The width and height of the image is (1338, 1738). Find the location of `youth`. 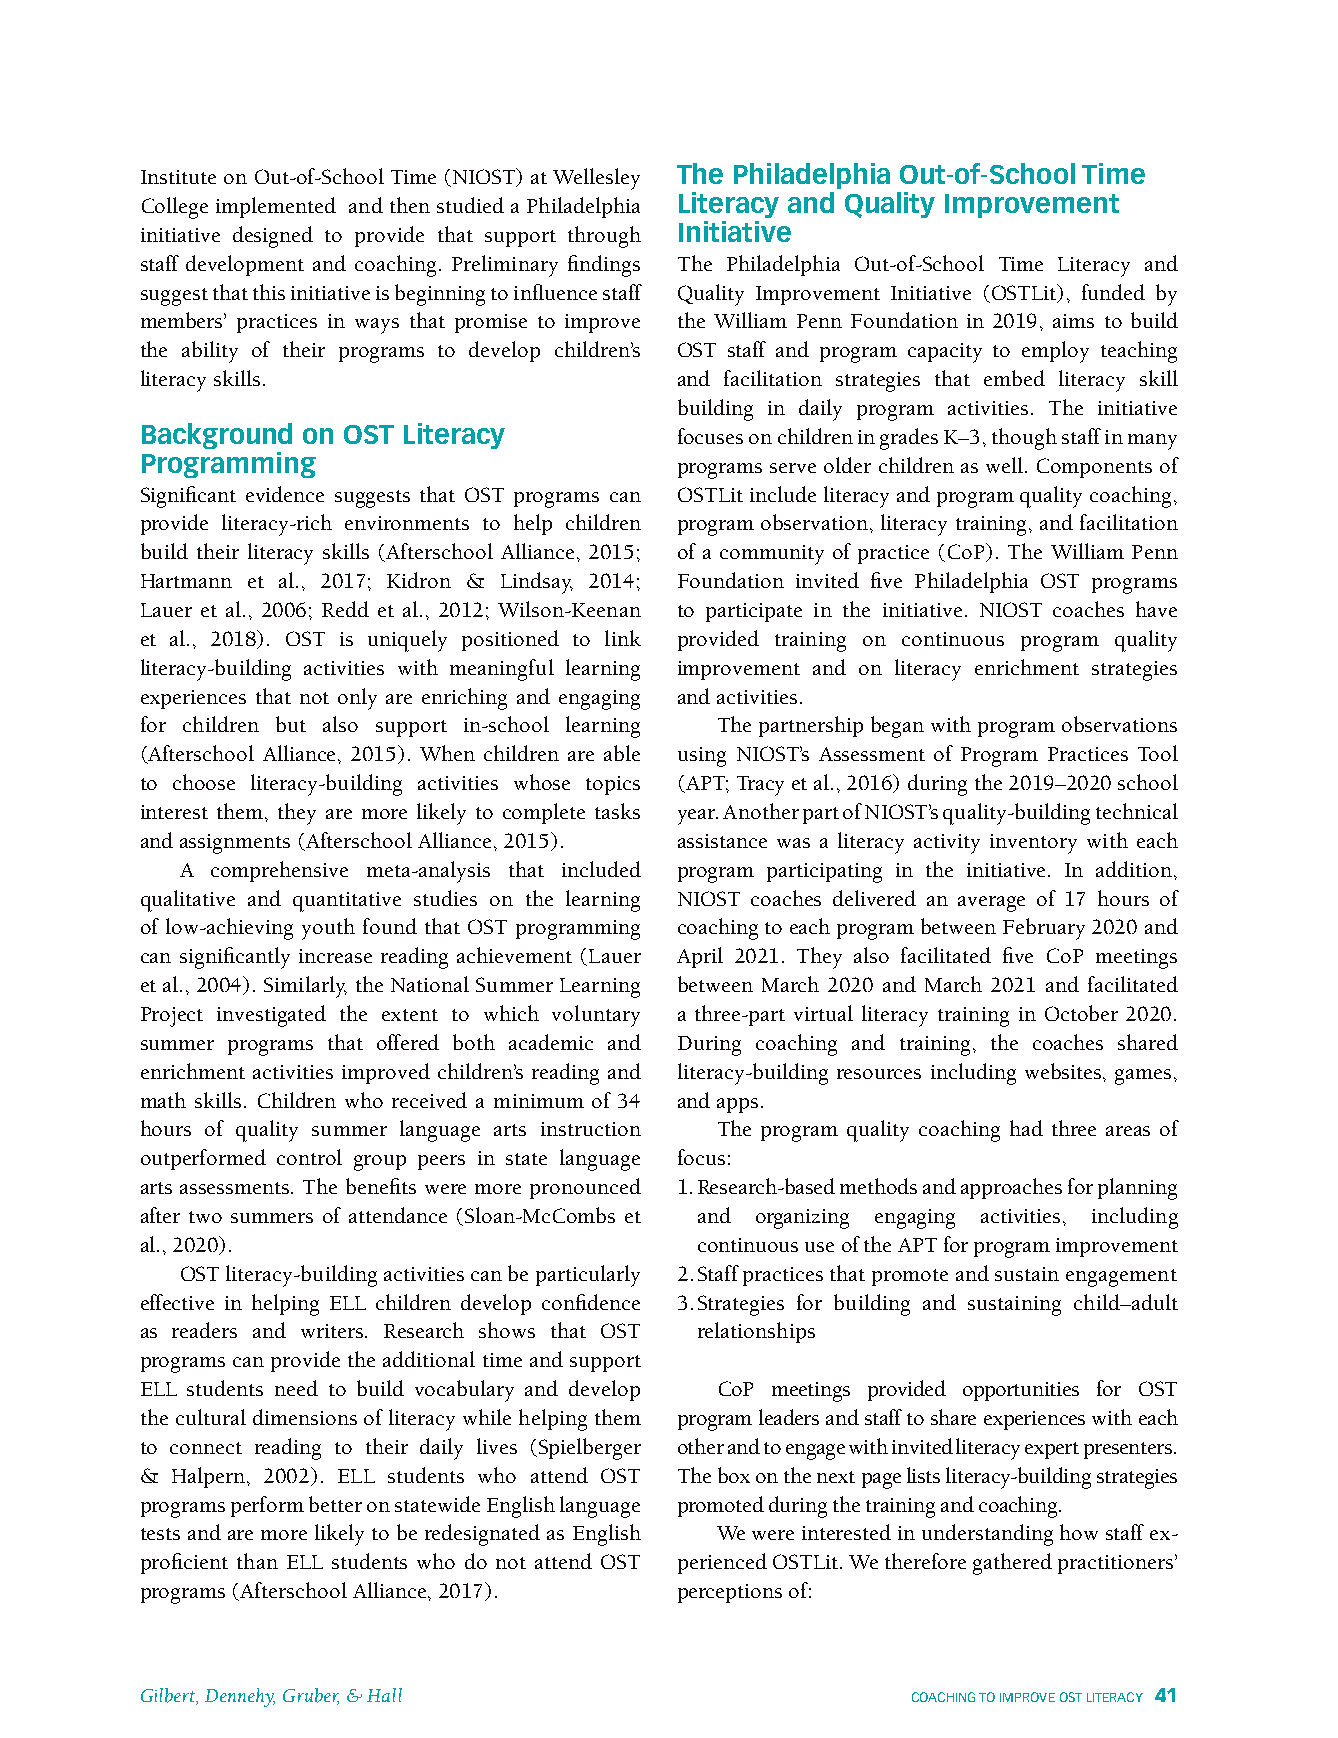

youth is located at coordinates (328, 929).
